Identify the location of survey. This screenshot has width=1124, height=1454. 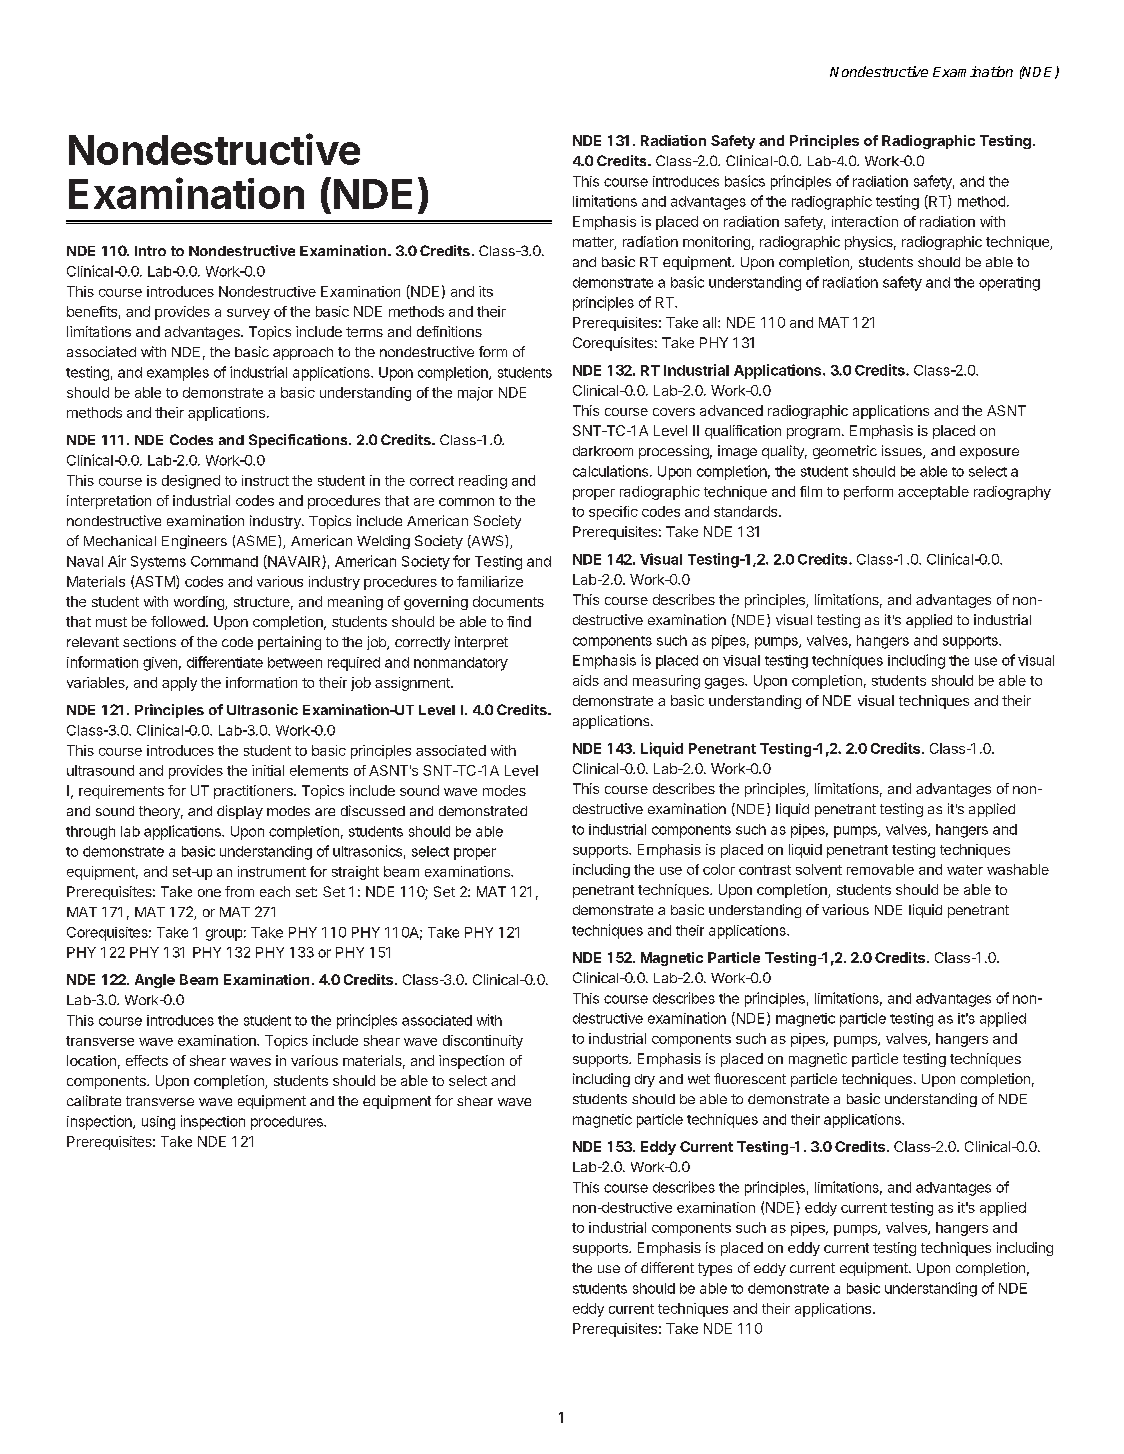
(248, 314).
